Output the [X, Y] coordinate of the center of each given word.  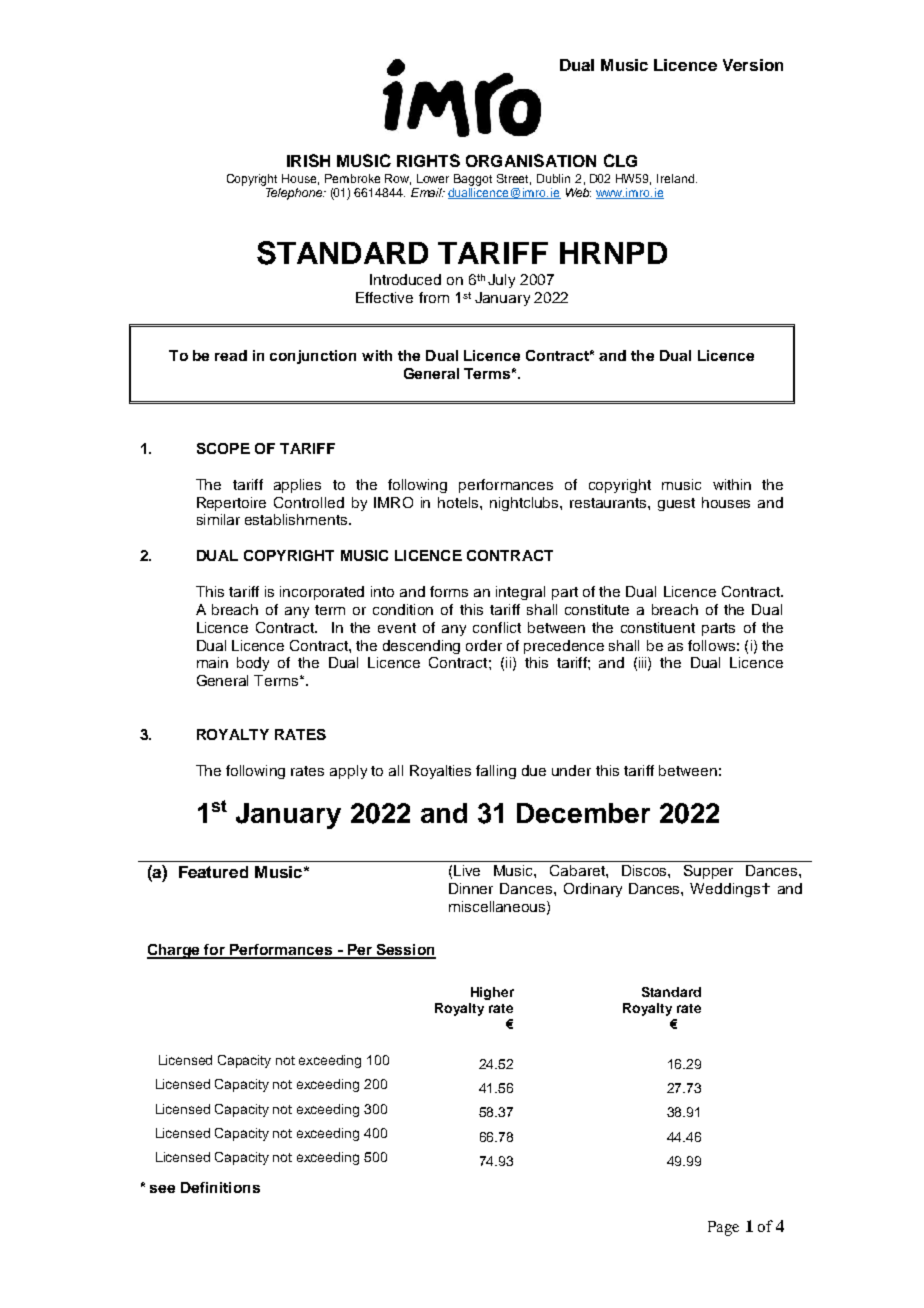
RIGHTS [428, 160]
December [583, 813]
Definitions [220, 1187]
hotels [459, 502]
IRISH [308, 160]
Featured [213, 872]
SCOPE [223, 448]
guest [676, 504]
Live [467, 870]
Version [753, 65]
